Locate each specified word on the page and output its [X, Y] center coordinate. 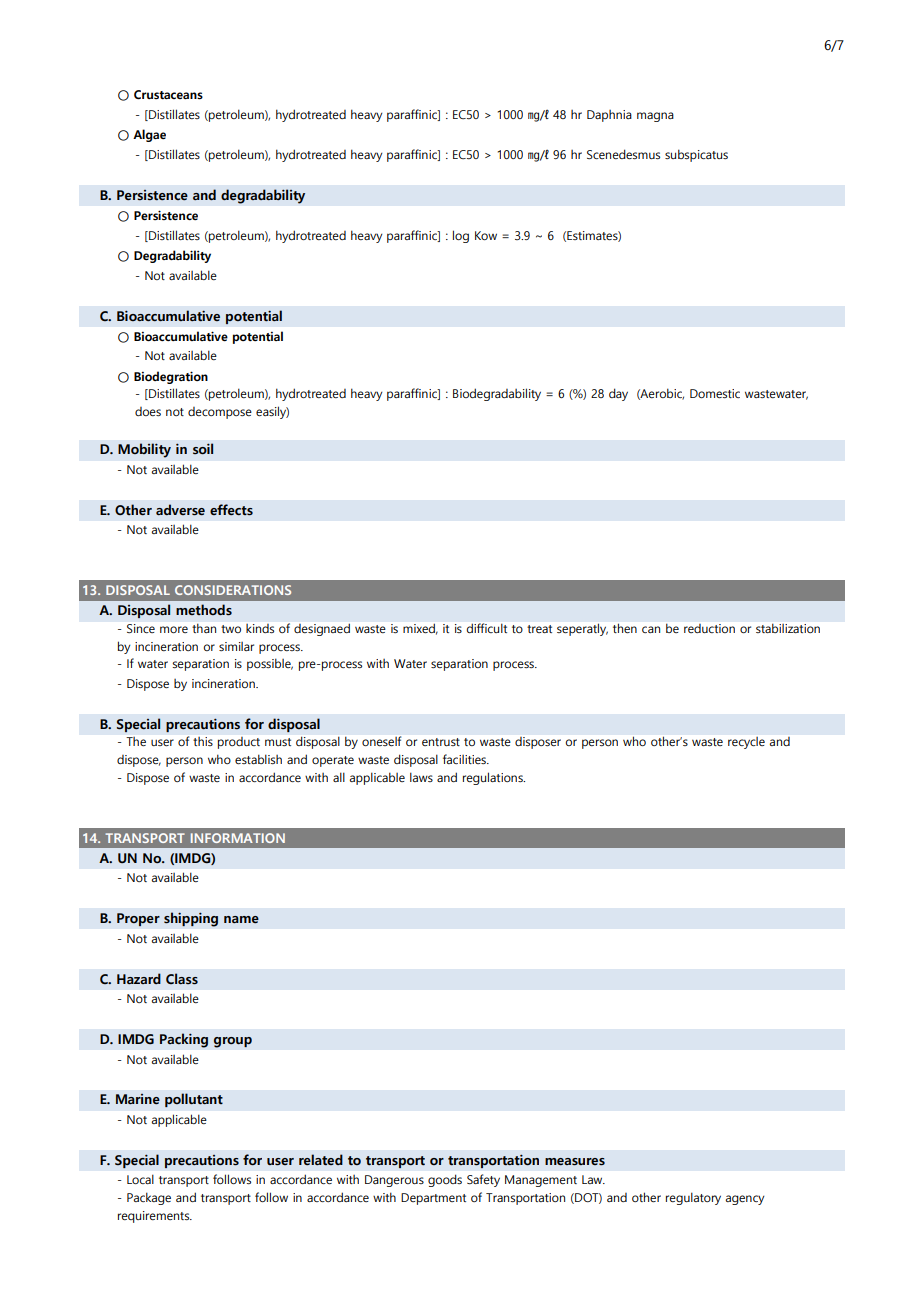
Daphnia [609, 116]
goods [445, 1180]
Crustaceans [168, 95]
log [461, 236]
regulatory [693, 1198]
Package [149, 1198]
